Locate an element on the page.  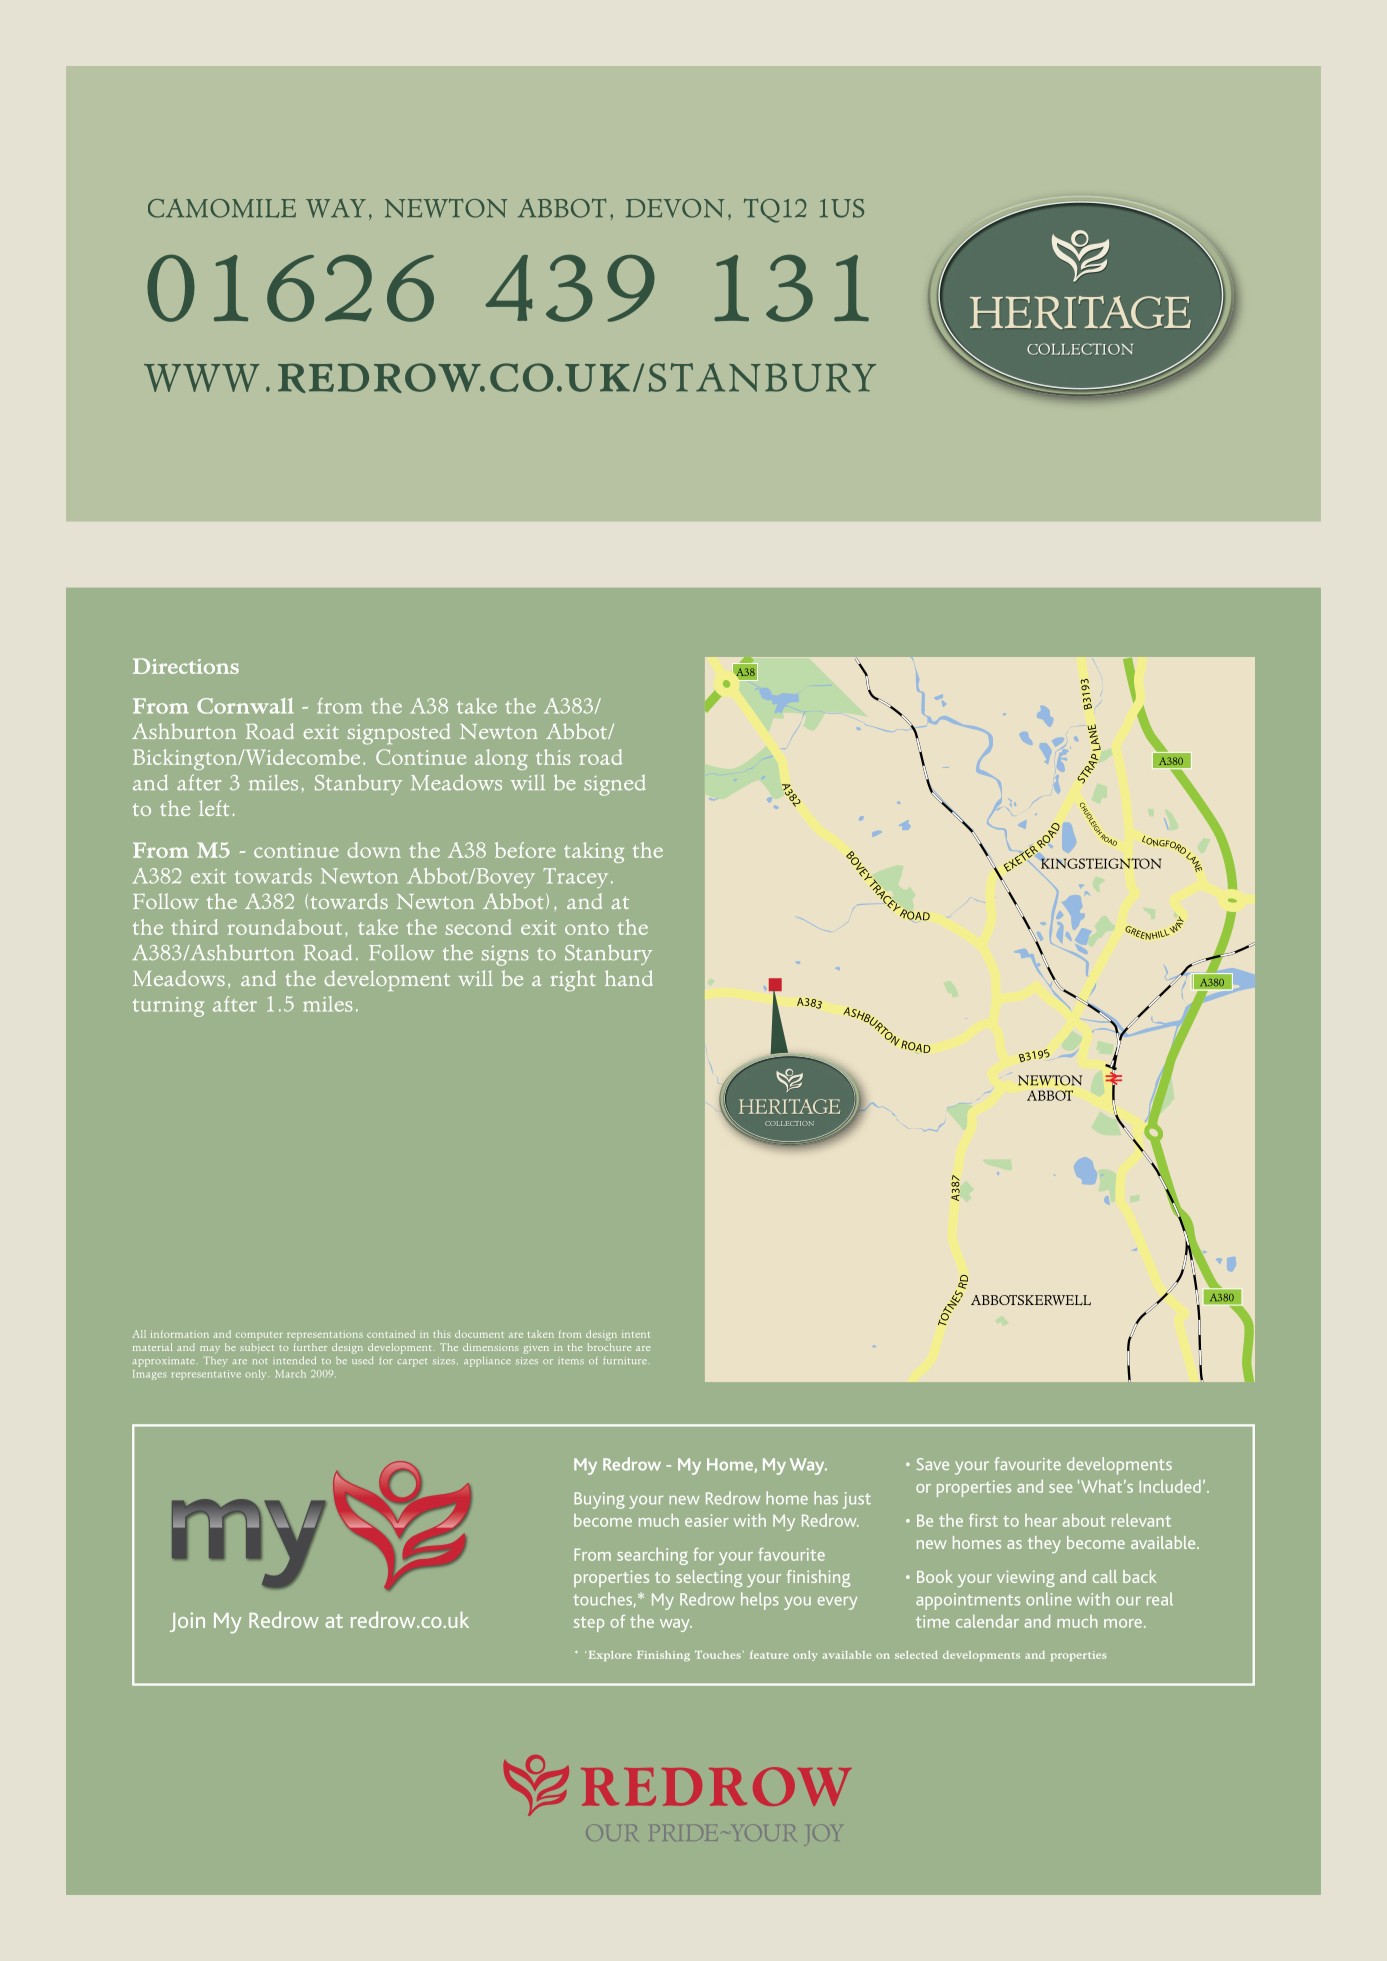
taking is located at coordinates (594, 852).
